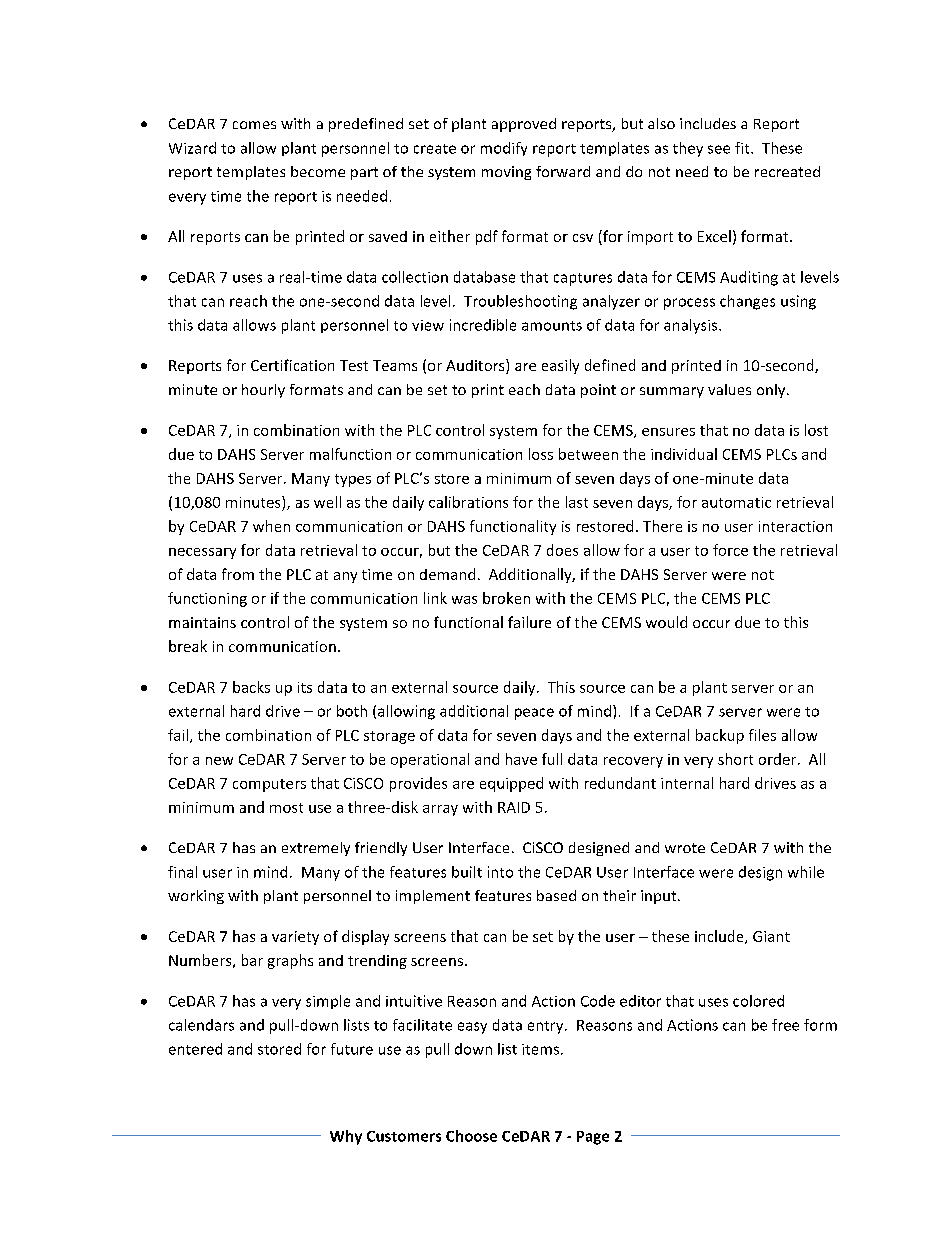 The width and height of the screenshot is (952, 1233). I want to click on fit, so click(743, 148).
